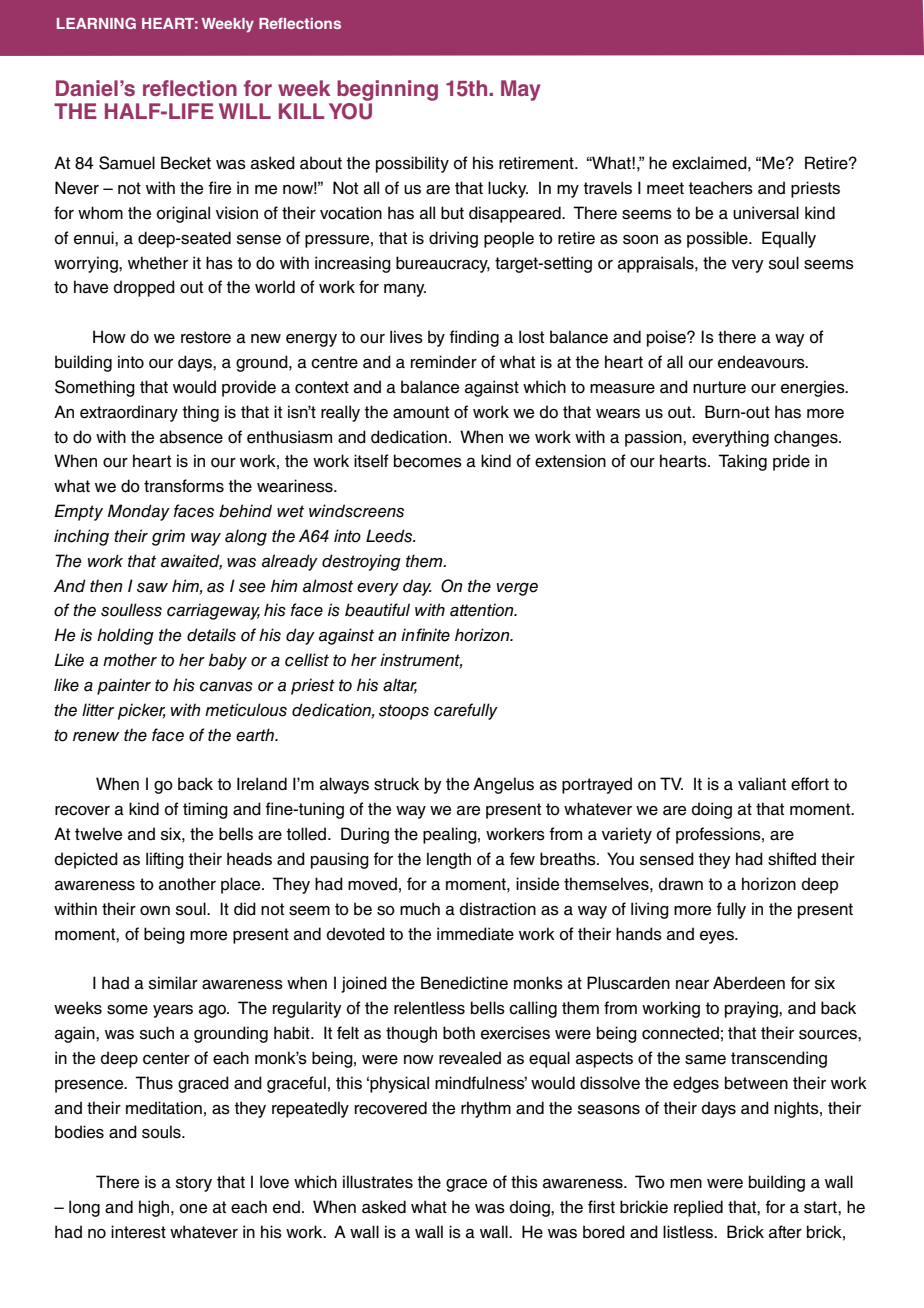  What do you see at coordinates (194, 1184) in the screenshot?
I see `story` at bounding box center [194, 1184].
